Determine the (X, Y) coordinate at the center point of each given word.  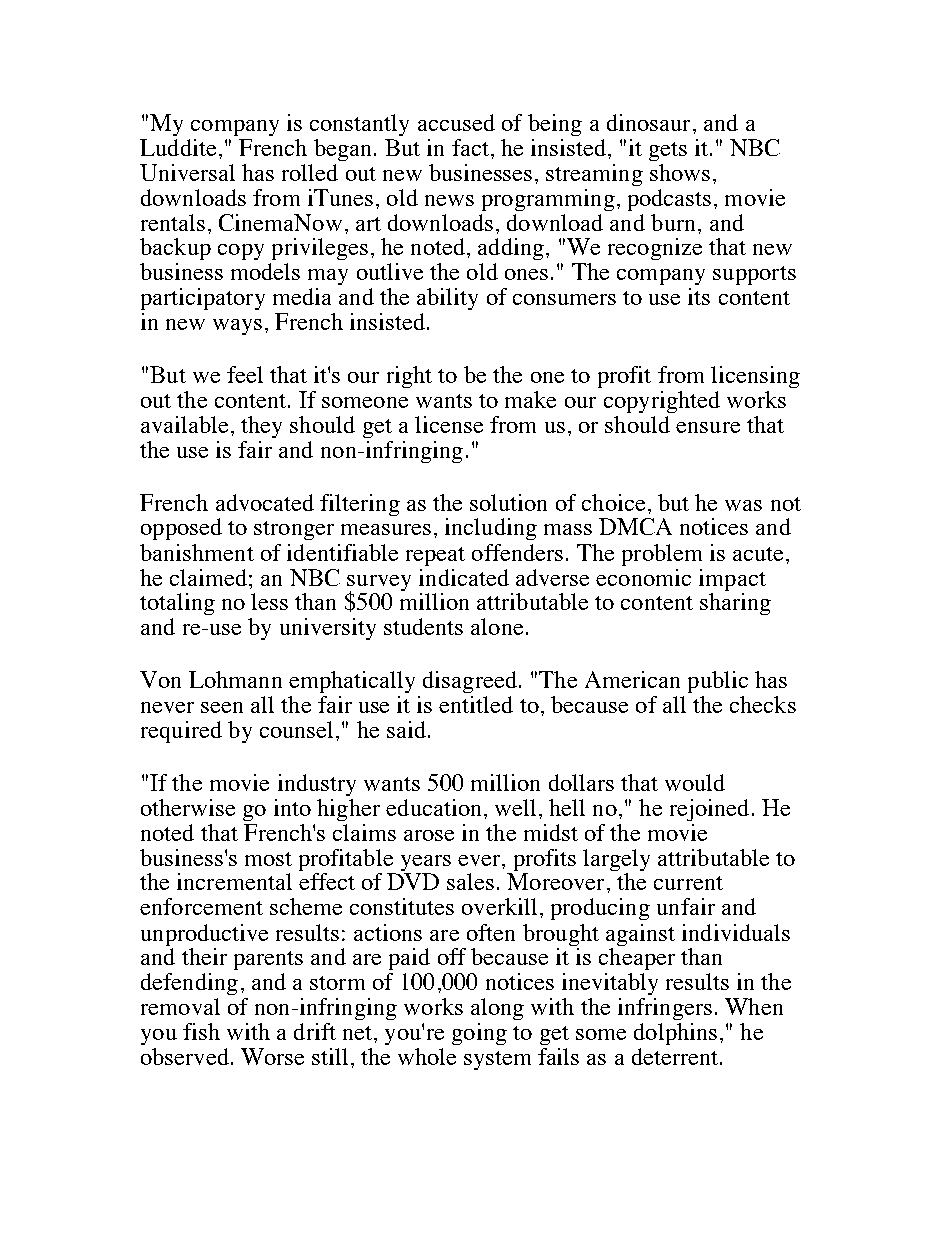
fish (201, 1031)
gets (668, 151)
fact (470, 147)
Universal (187, 172)
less (269, 601)
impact (732, 580)
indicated (464, 577)
